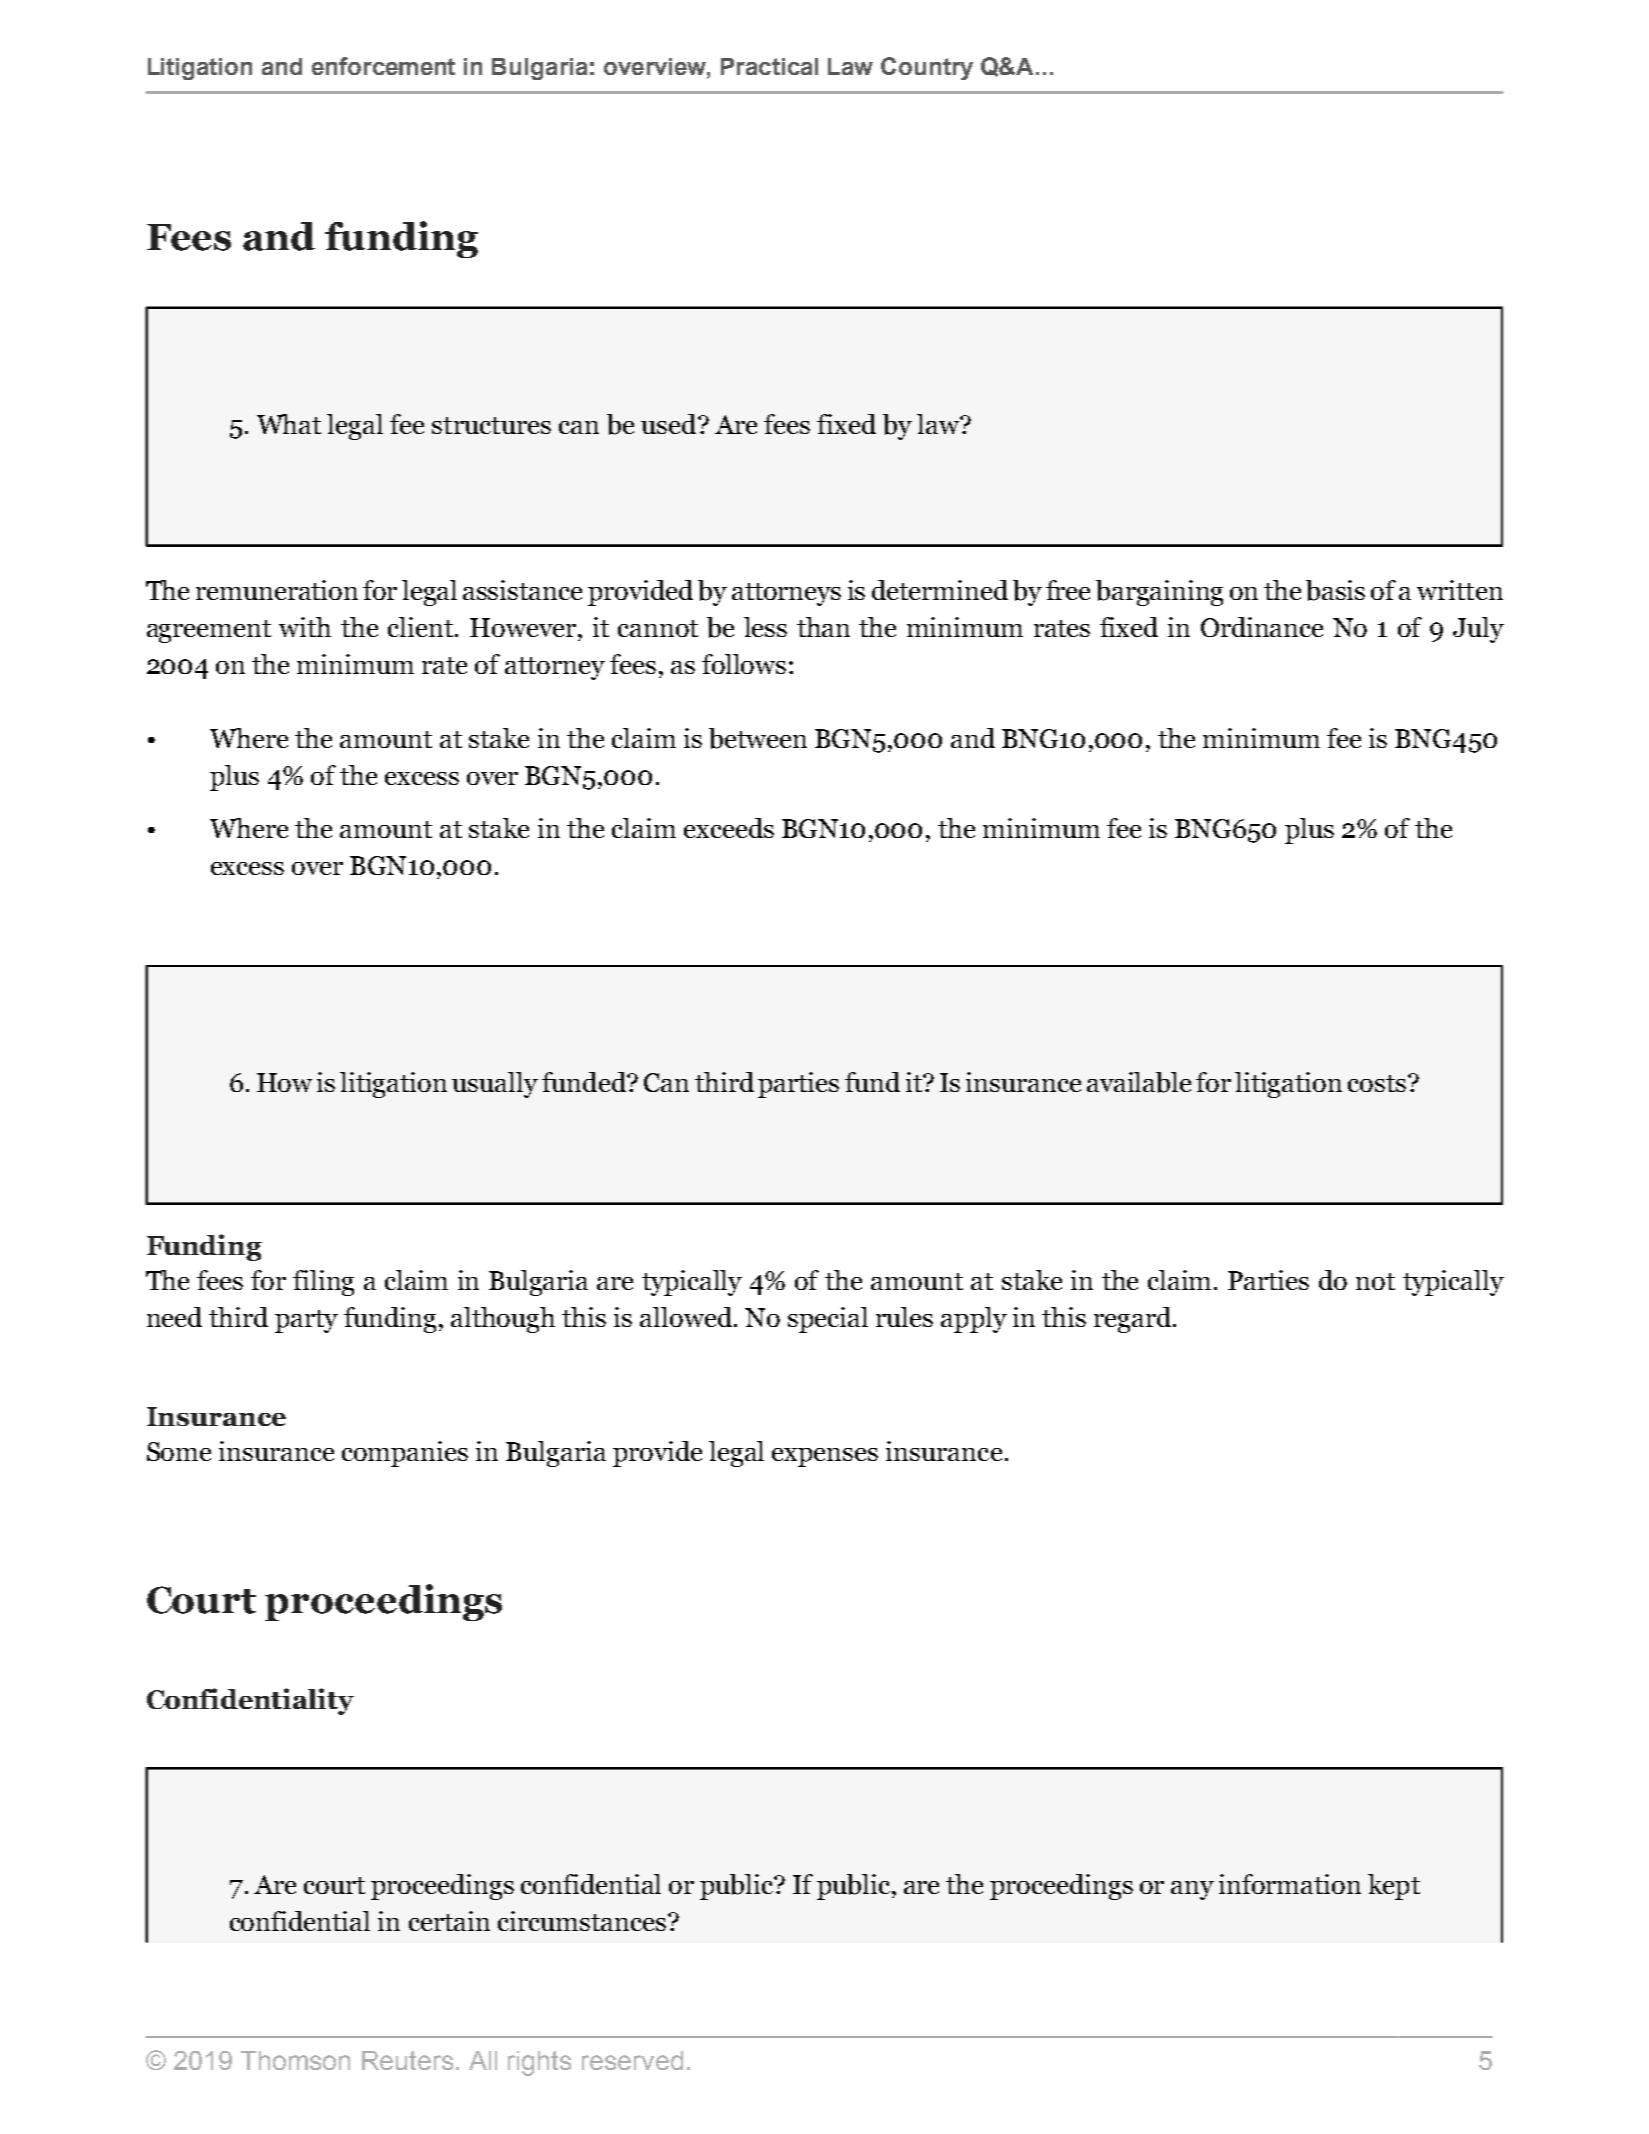  Describe the element at coordinates (295, 2060) in the screenshot. I see `Thomson` at that location.
